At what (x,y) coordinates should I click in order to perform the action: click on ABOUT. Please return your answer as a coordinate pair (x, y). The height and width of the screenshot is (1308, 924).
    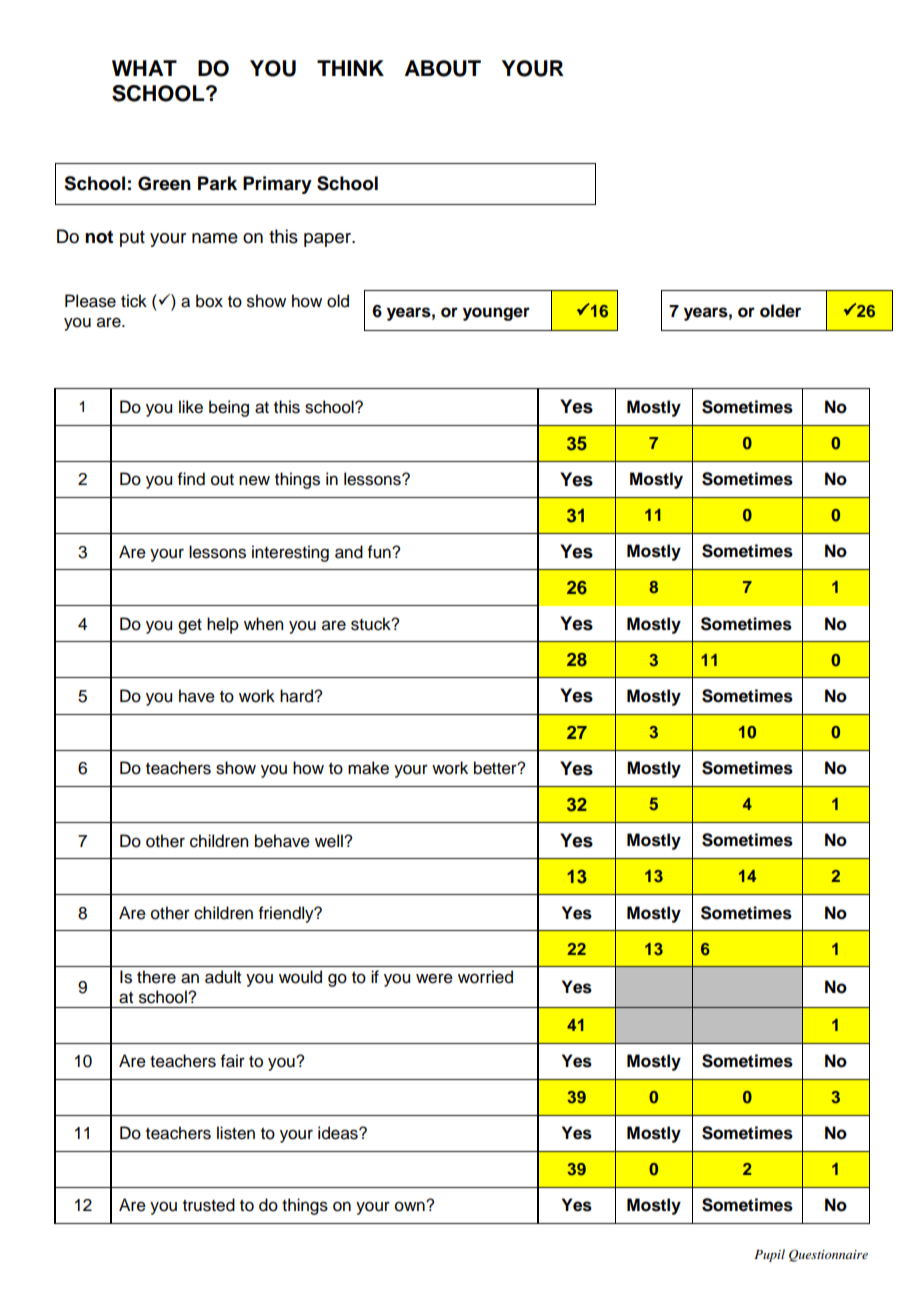
    Looking at the image, I should click on (443, 68).
